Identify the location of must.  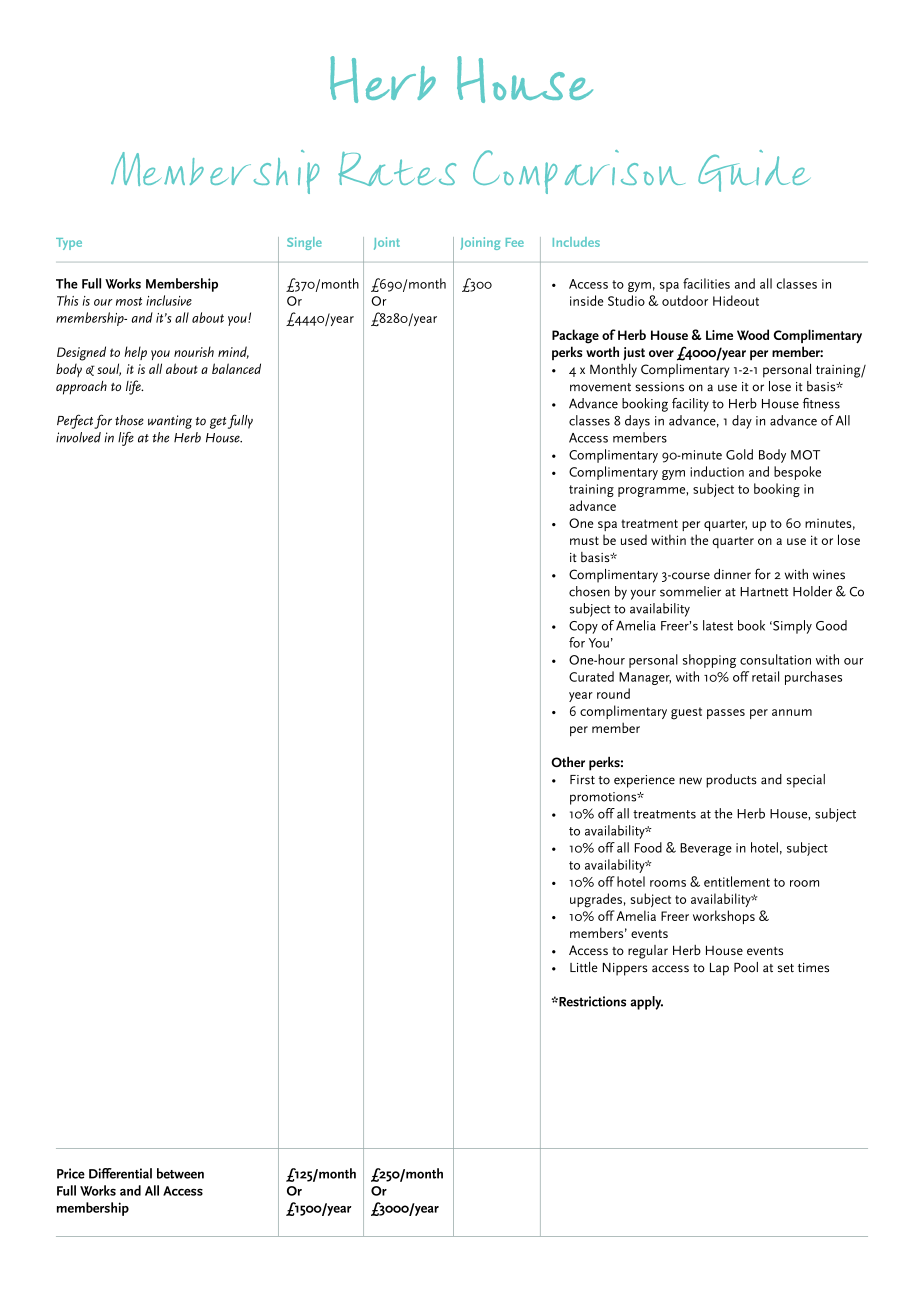
(584, 540).
